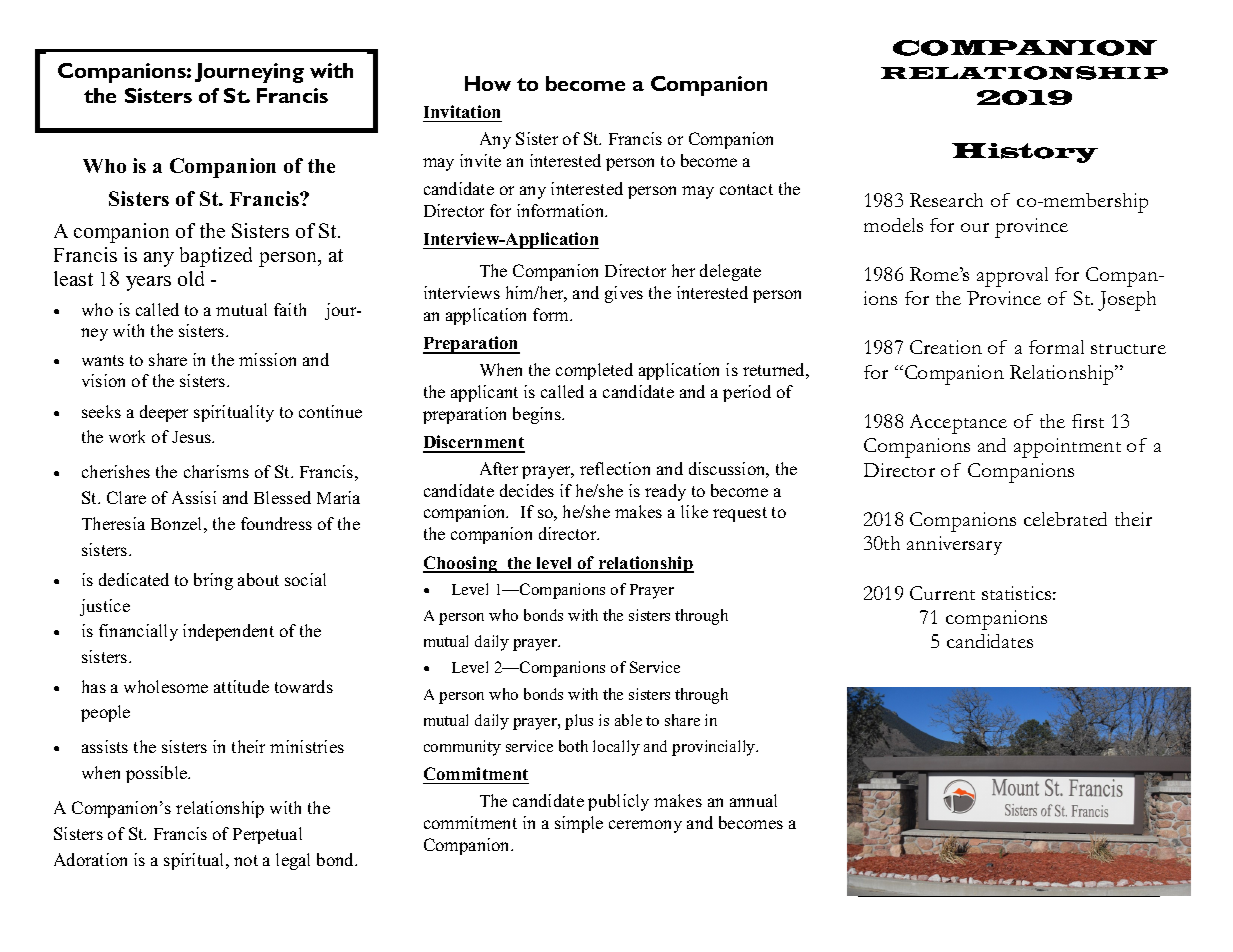 The width and height of the screenshot is (1233, 952). What do you see at coordinates (488, 83) in the screenshot?
I see `How` at bounding box center [488, 83].
